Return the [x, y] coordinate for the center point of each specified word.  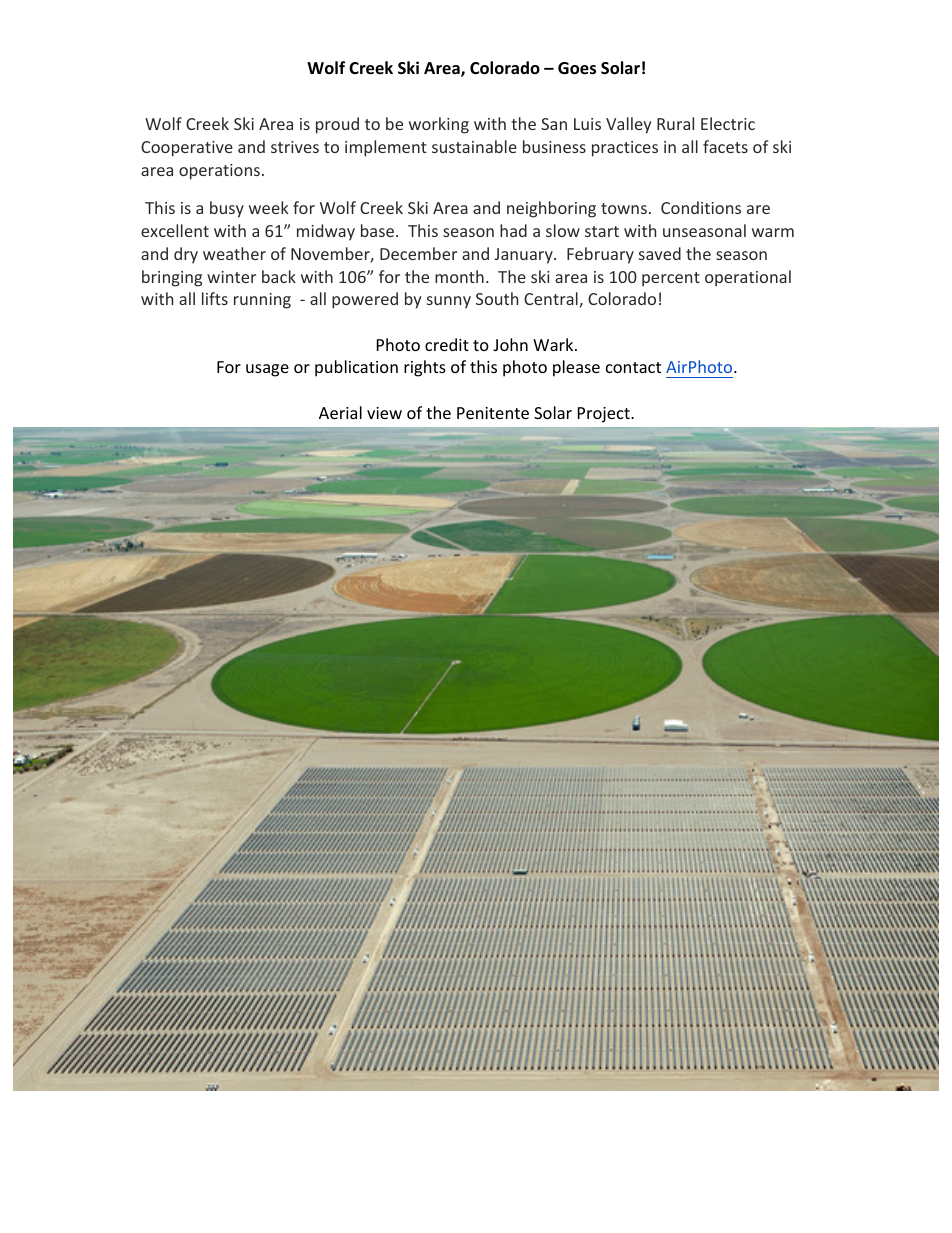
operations [219, 172]
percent [671, 279]
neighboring [551, 209]
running [262, 301]
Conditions [701, 207]
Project [605, 415]
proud [337, 125]
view [384, 413]
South [497, 298]
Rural [675, 123]
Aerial [340, 412]
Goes [577, 68]
